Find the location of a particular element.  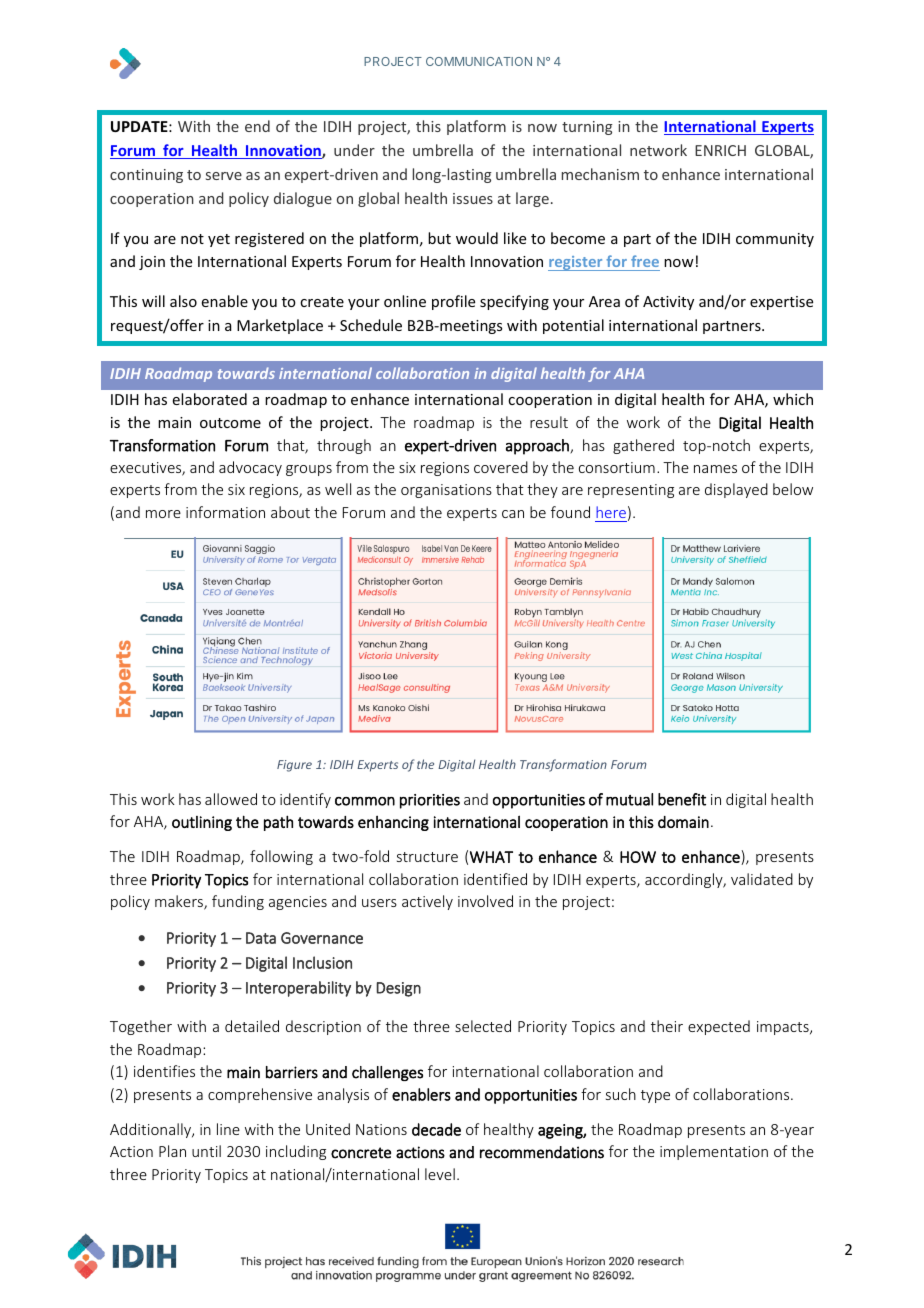

COMMUNICATION is located at coordinates (479, 61).
